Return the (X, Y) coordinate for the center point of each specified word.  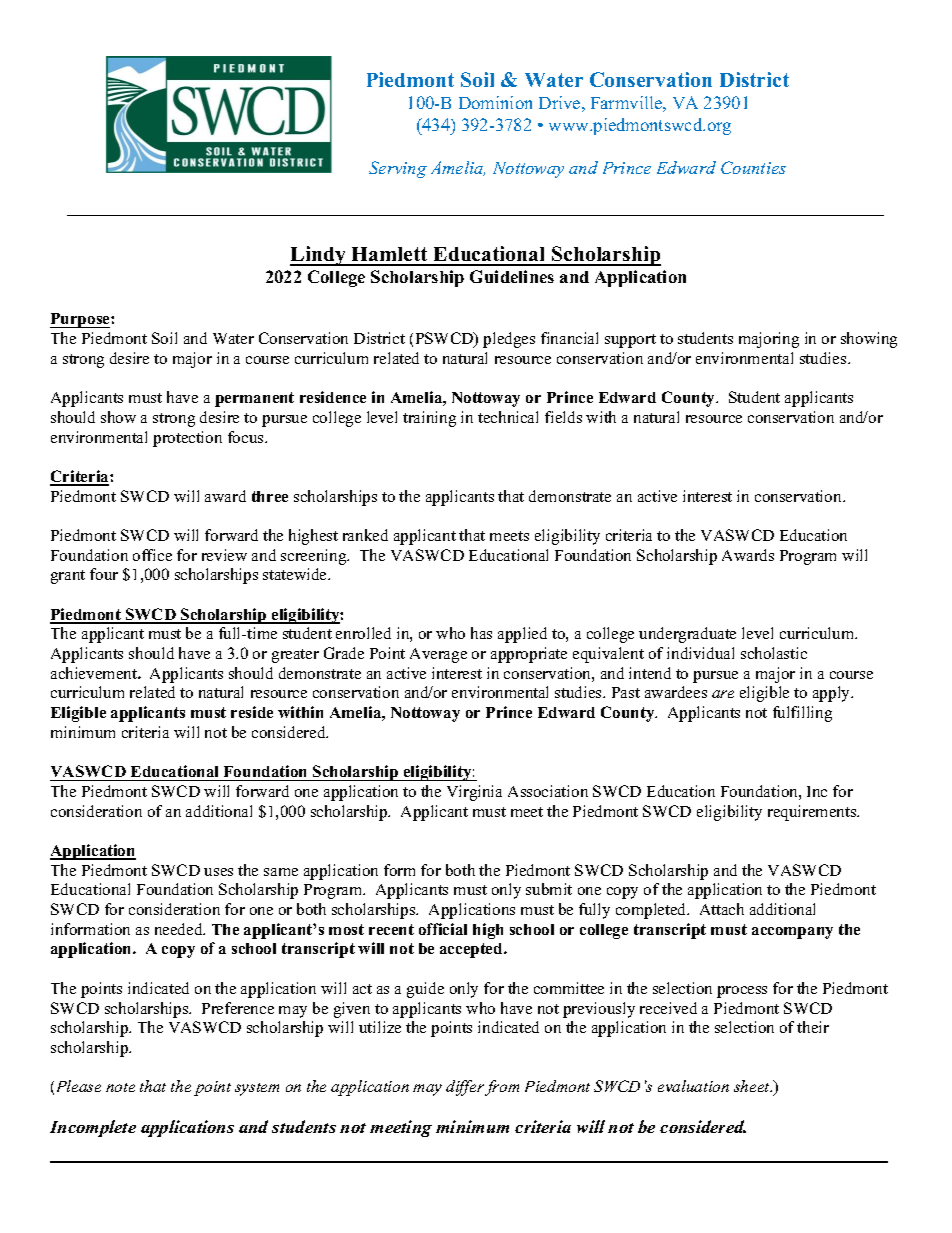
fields (563, 417)
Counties (753, 167)
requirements (813, 813)
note (120, 1087)
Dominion (495, 102)
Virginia (474, 793)
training (429, 419)
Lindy (319, 256)
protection (187, 439)
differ (465, 1088)
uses (218, 872)
